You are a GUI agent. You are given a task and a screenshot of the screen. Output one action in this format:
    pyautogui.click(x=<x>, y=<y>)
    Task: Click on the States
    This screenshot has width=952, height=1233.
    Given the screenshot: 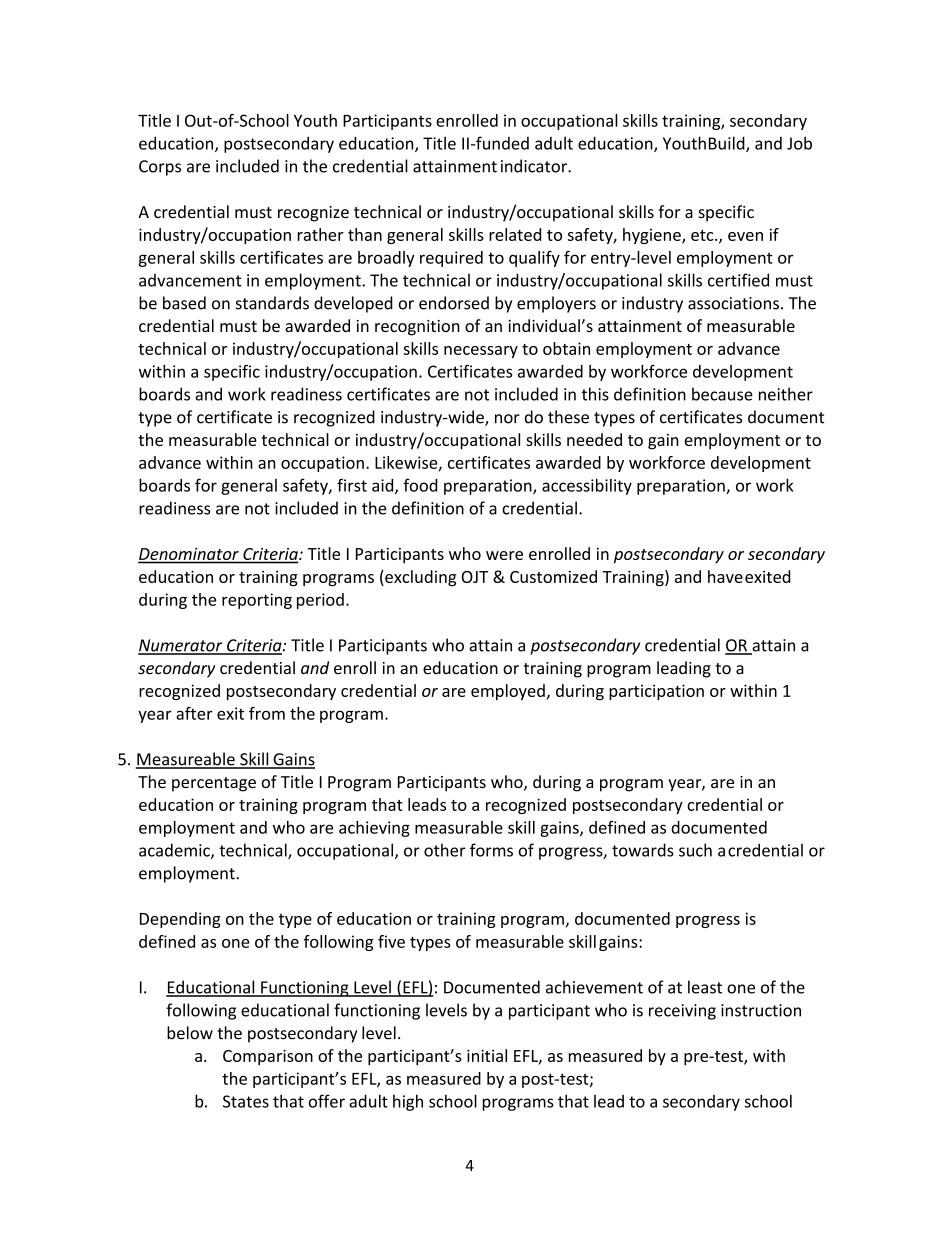 What is the action you would take?
    pyautogui.click(x=246, y=1101)
